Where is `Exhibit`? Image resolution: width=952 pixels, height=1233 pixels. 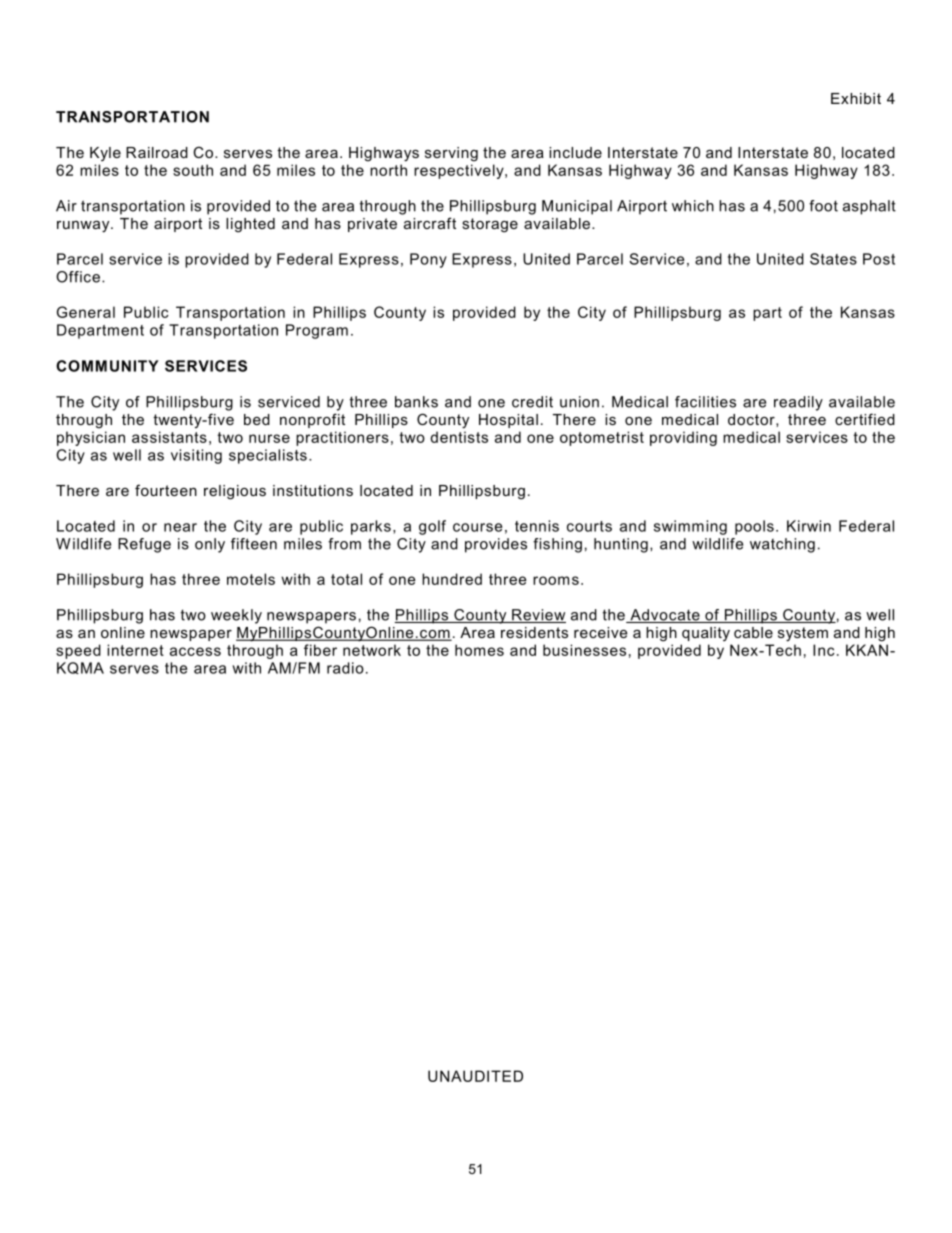
Exhibit is located at coordinates (856, 98).
